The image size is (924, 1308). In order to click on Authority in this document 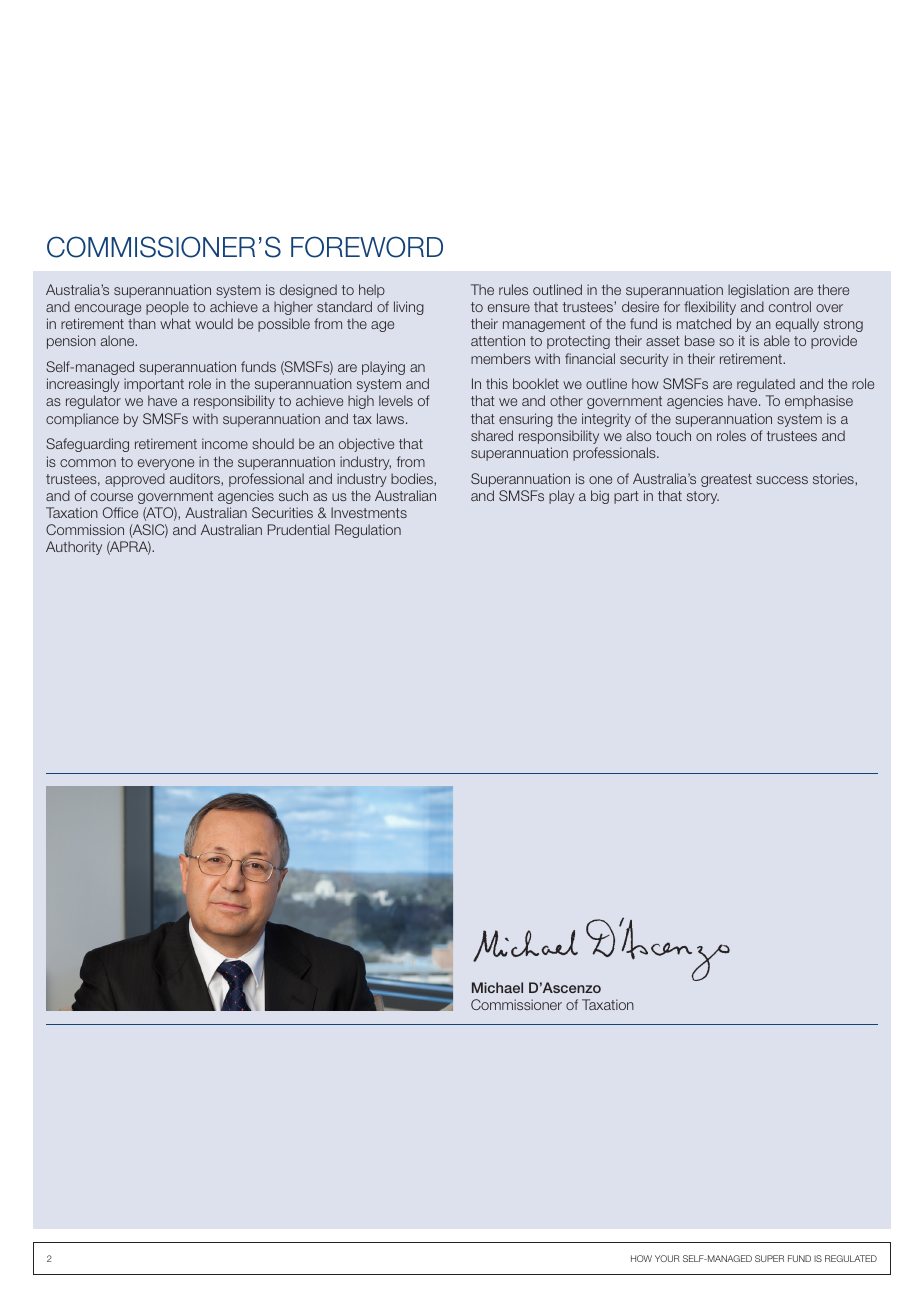, I will do `click(74, 548)`.
